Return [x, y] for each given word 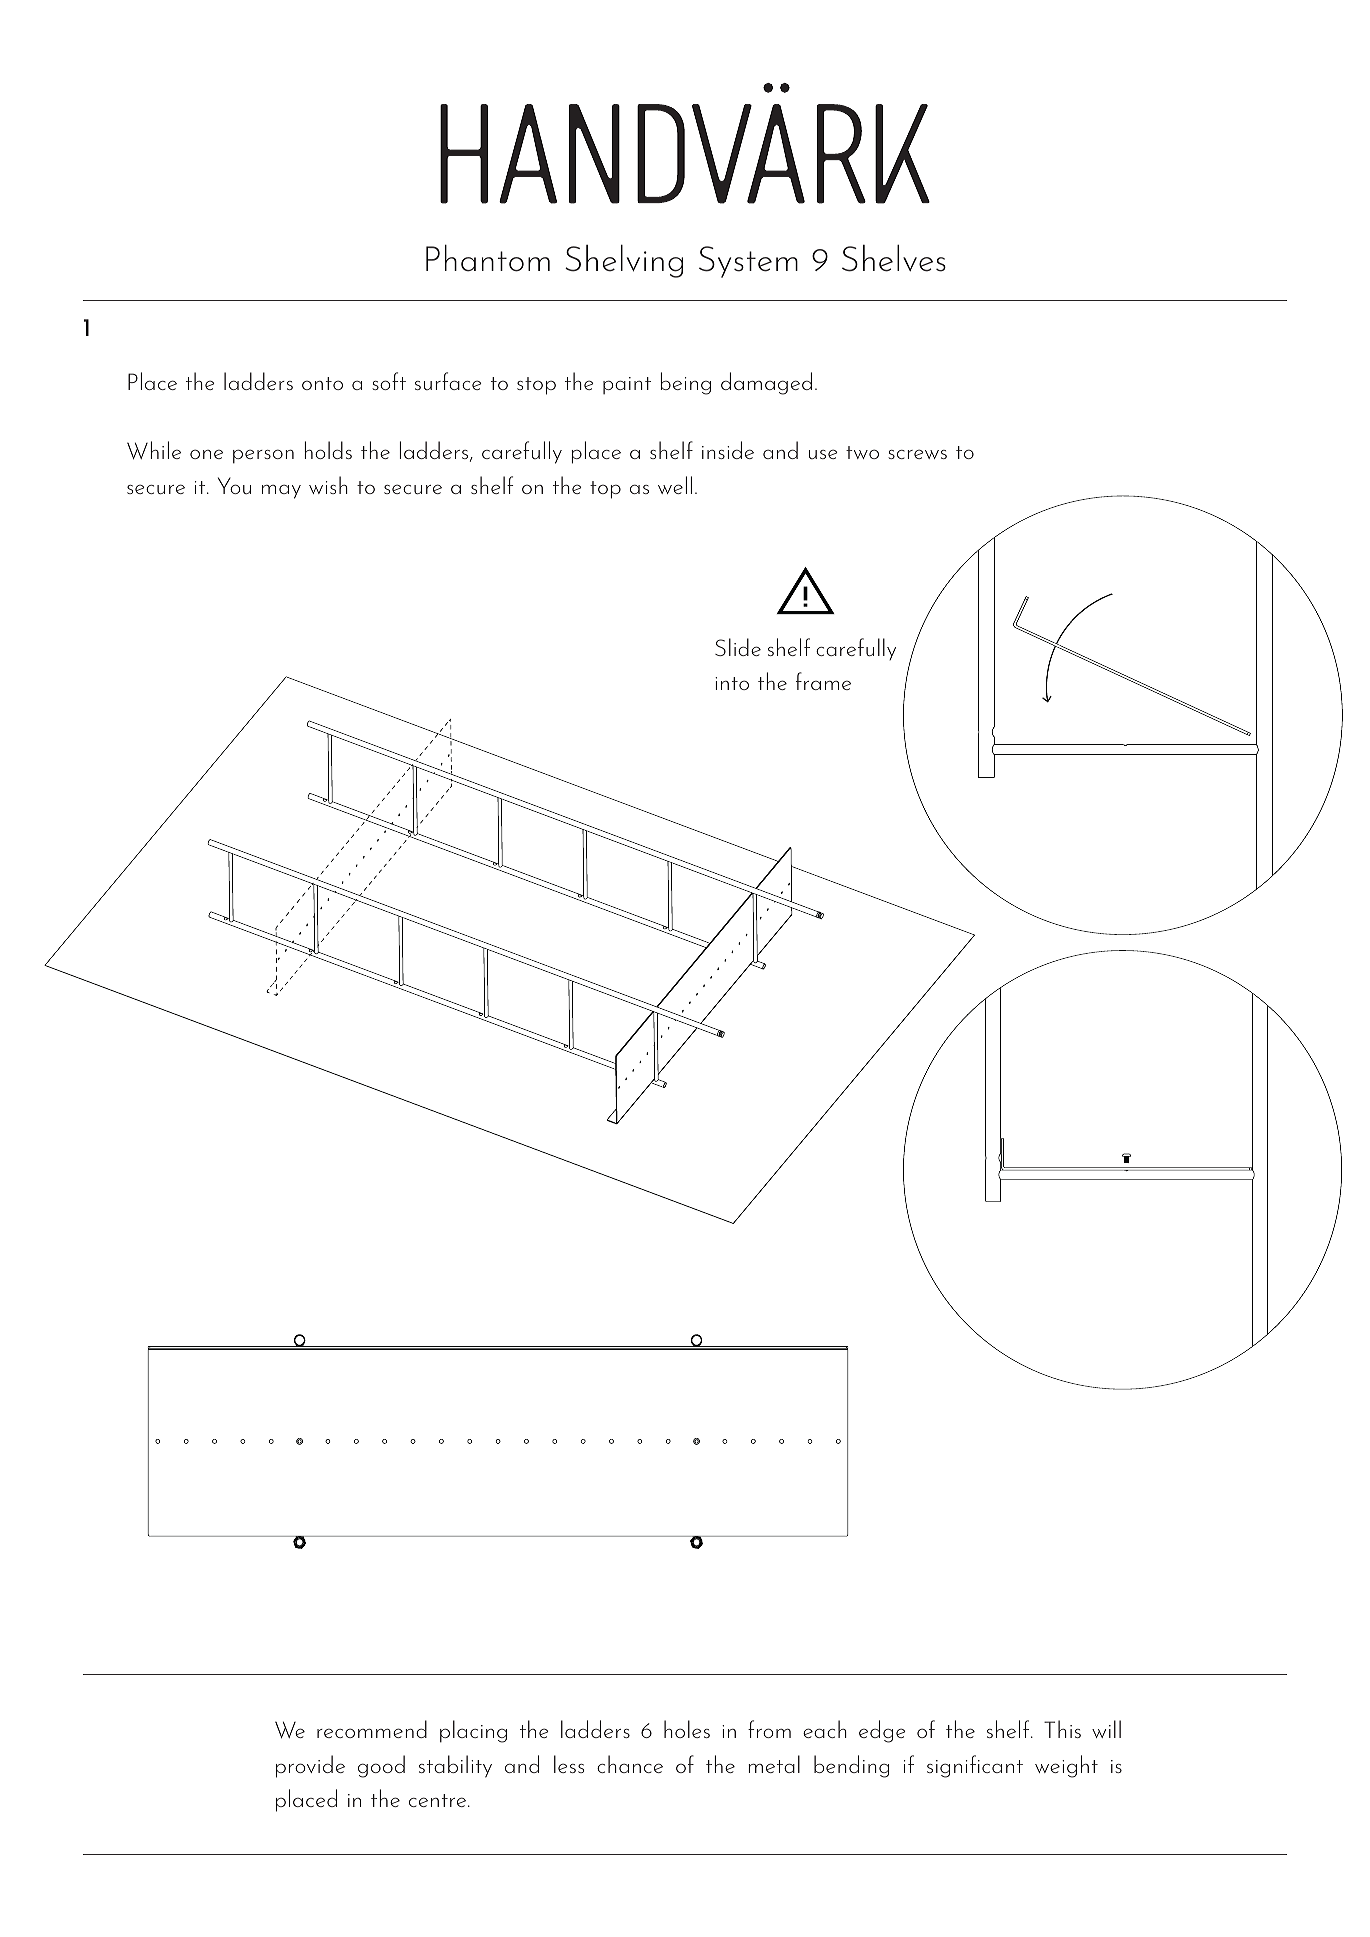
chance [630, 1764]
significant [975, 1766]
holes [687, 1729]
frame [823, 681]
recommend [372, 1729]
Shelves [894, 258]
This [1062, 1729]
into [732, 683]
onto [322, 383]
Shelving [624, 261]
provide [310, 1766]
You [234, 485]
